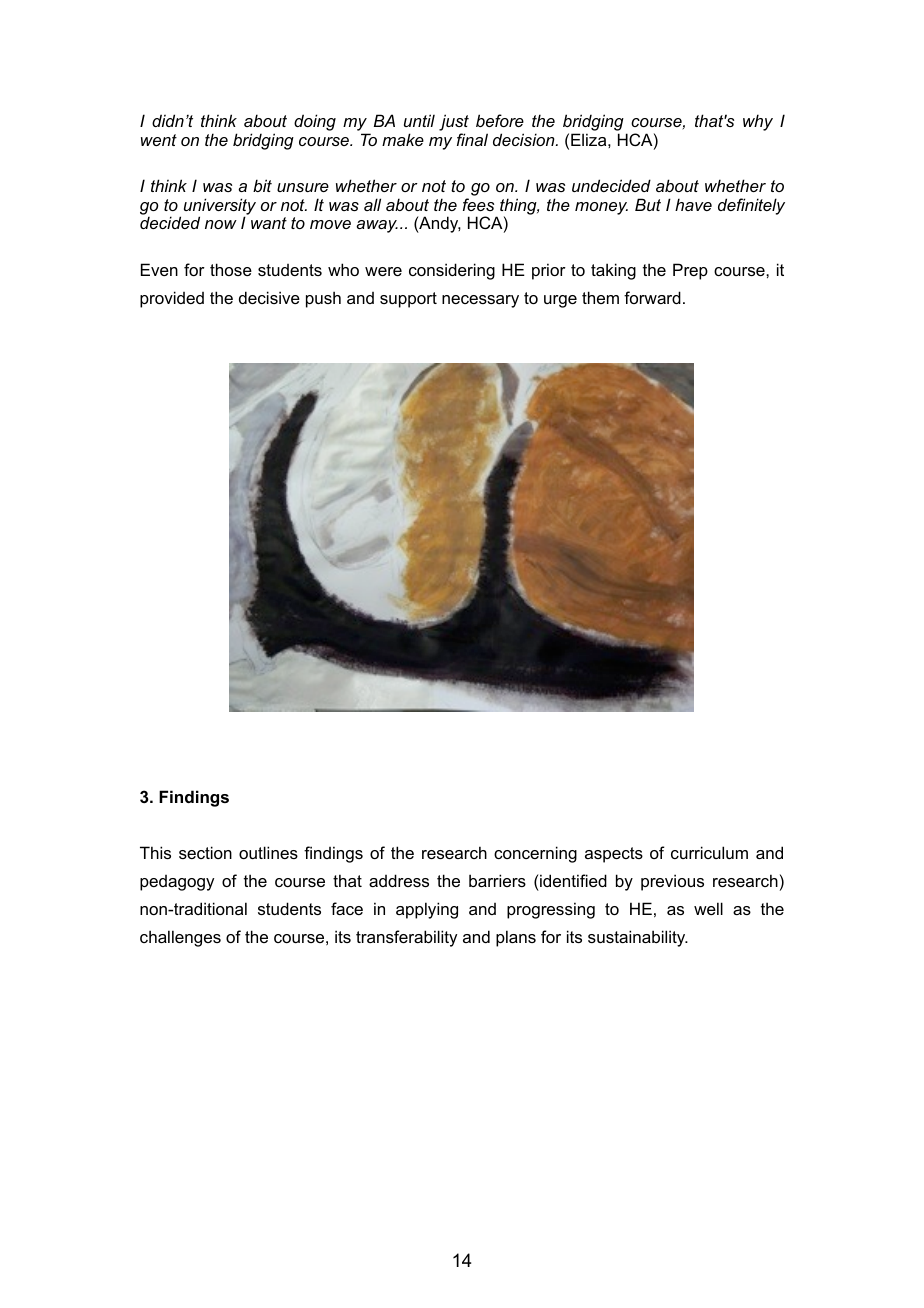 The width and height of the screenshot is (924, 1308). Describe the element at coordinates (269, 297) in the screenshot. I see `decisive` at that location.
